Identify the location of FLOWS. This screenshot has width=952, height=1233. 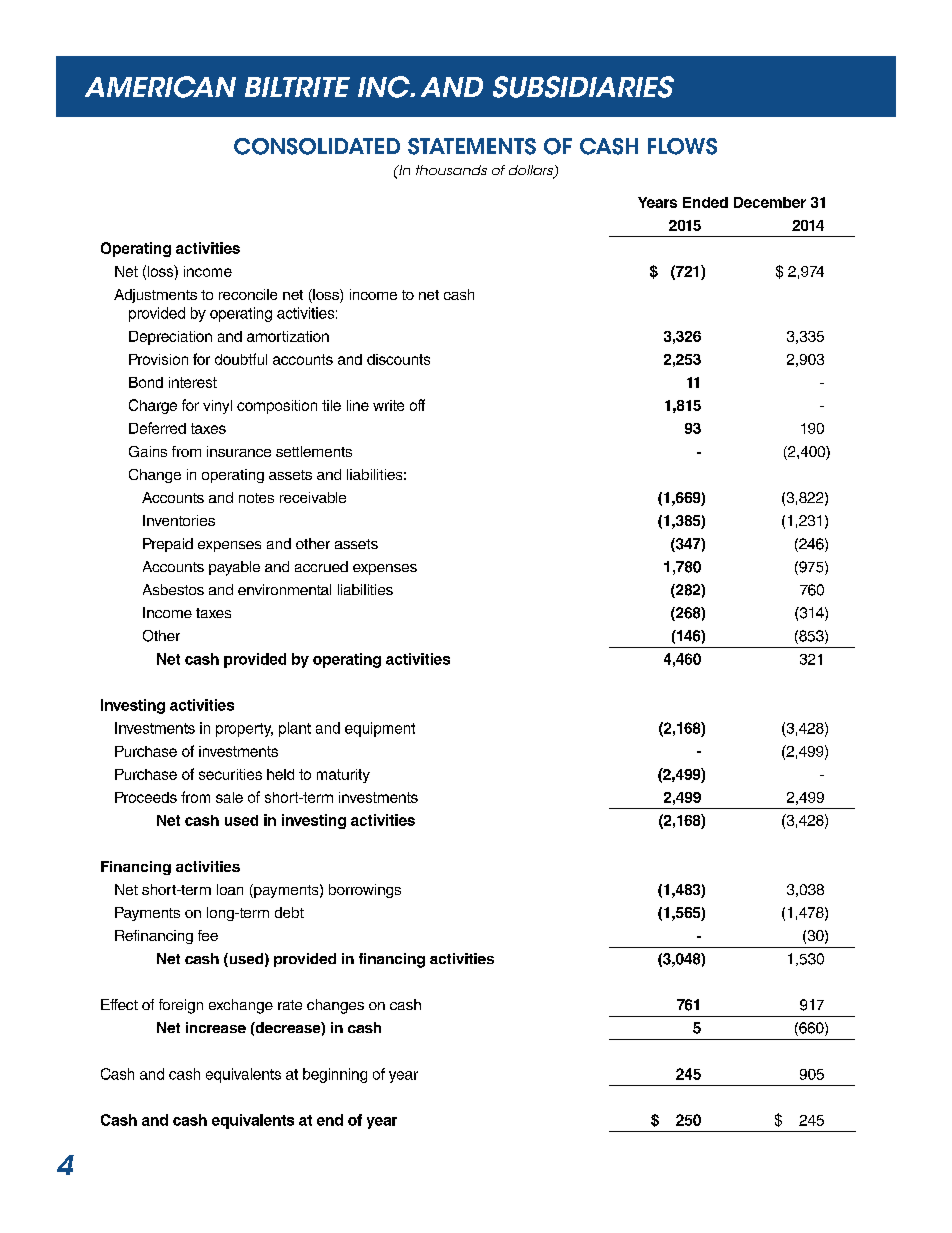
(682, 146).
